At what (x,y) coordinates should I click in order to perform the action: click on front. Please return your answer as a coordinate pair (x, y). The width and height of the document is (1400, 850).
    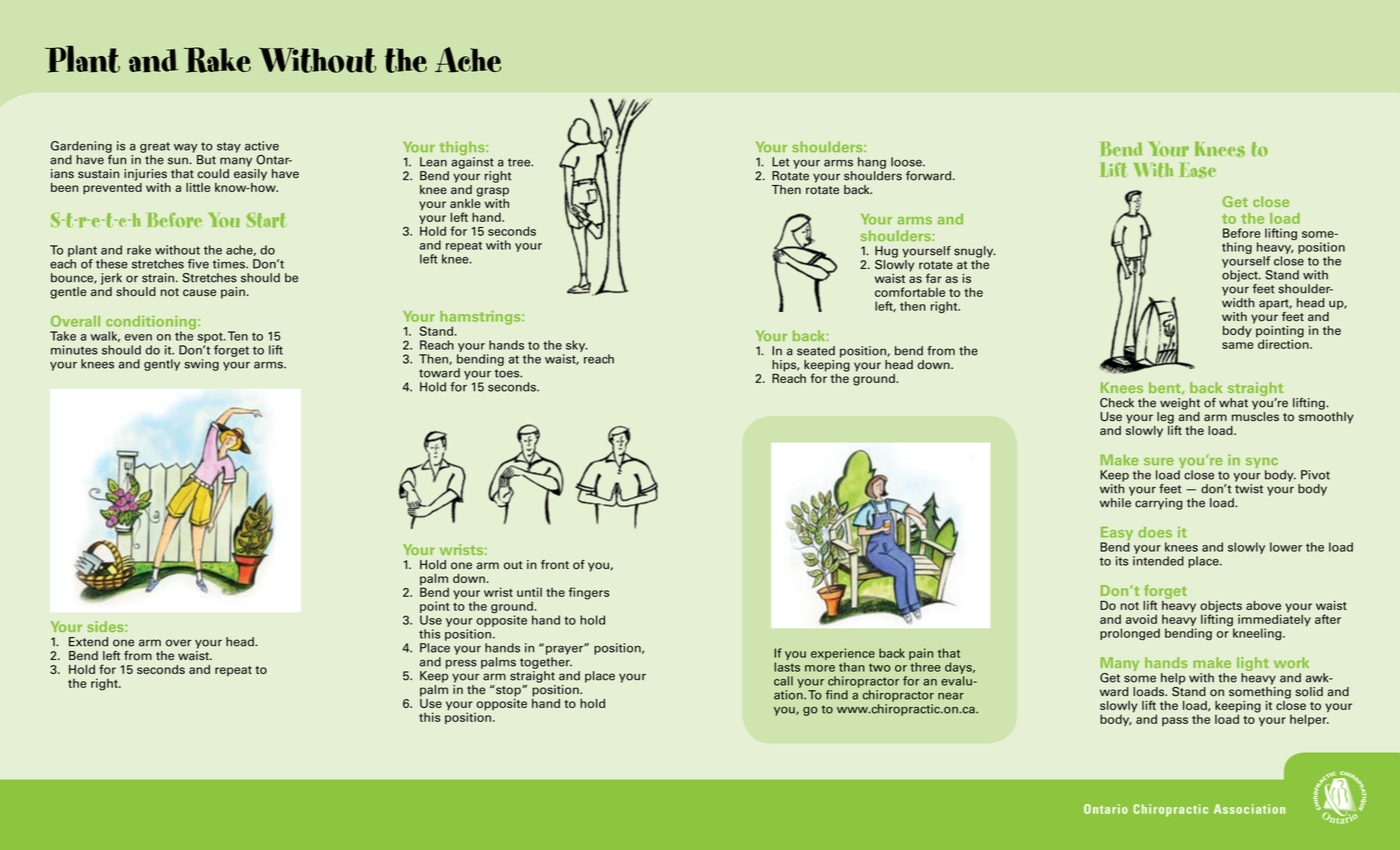
    Looking at the image, I should click on (555, 565).
